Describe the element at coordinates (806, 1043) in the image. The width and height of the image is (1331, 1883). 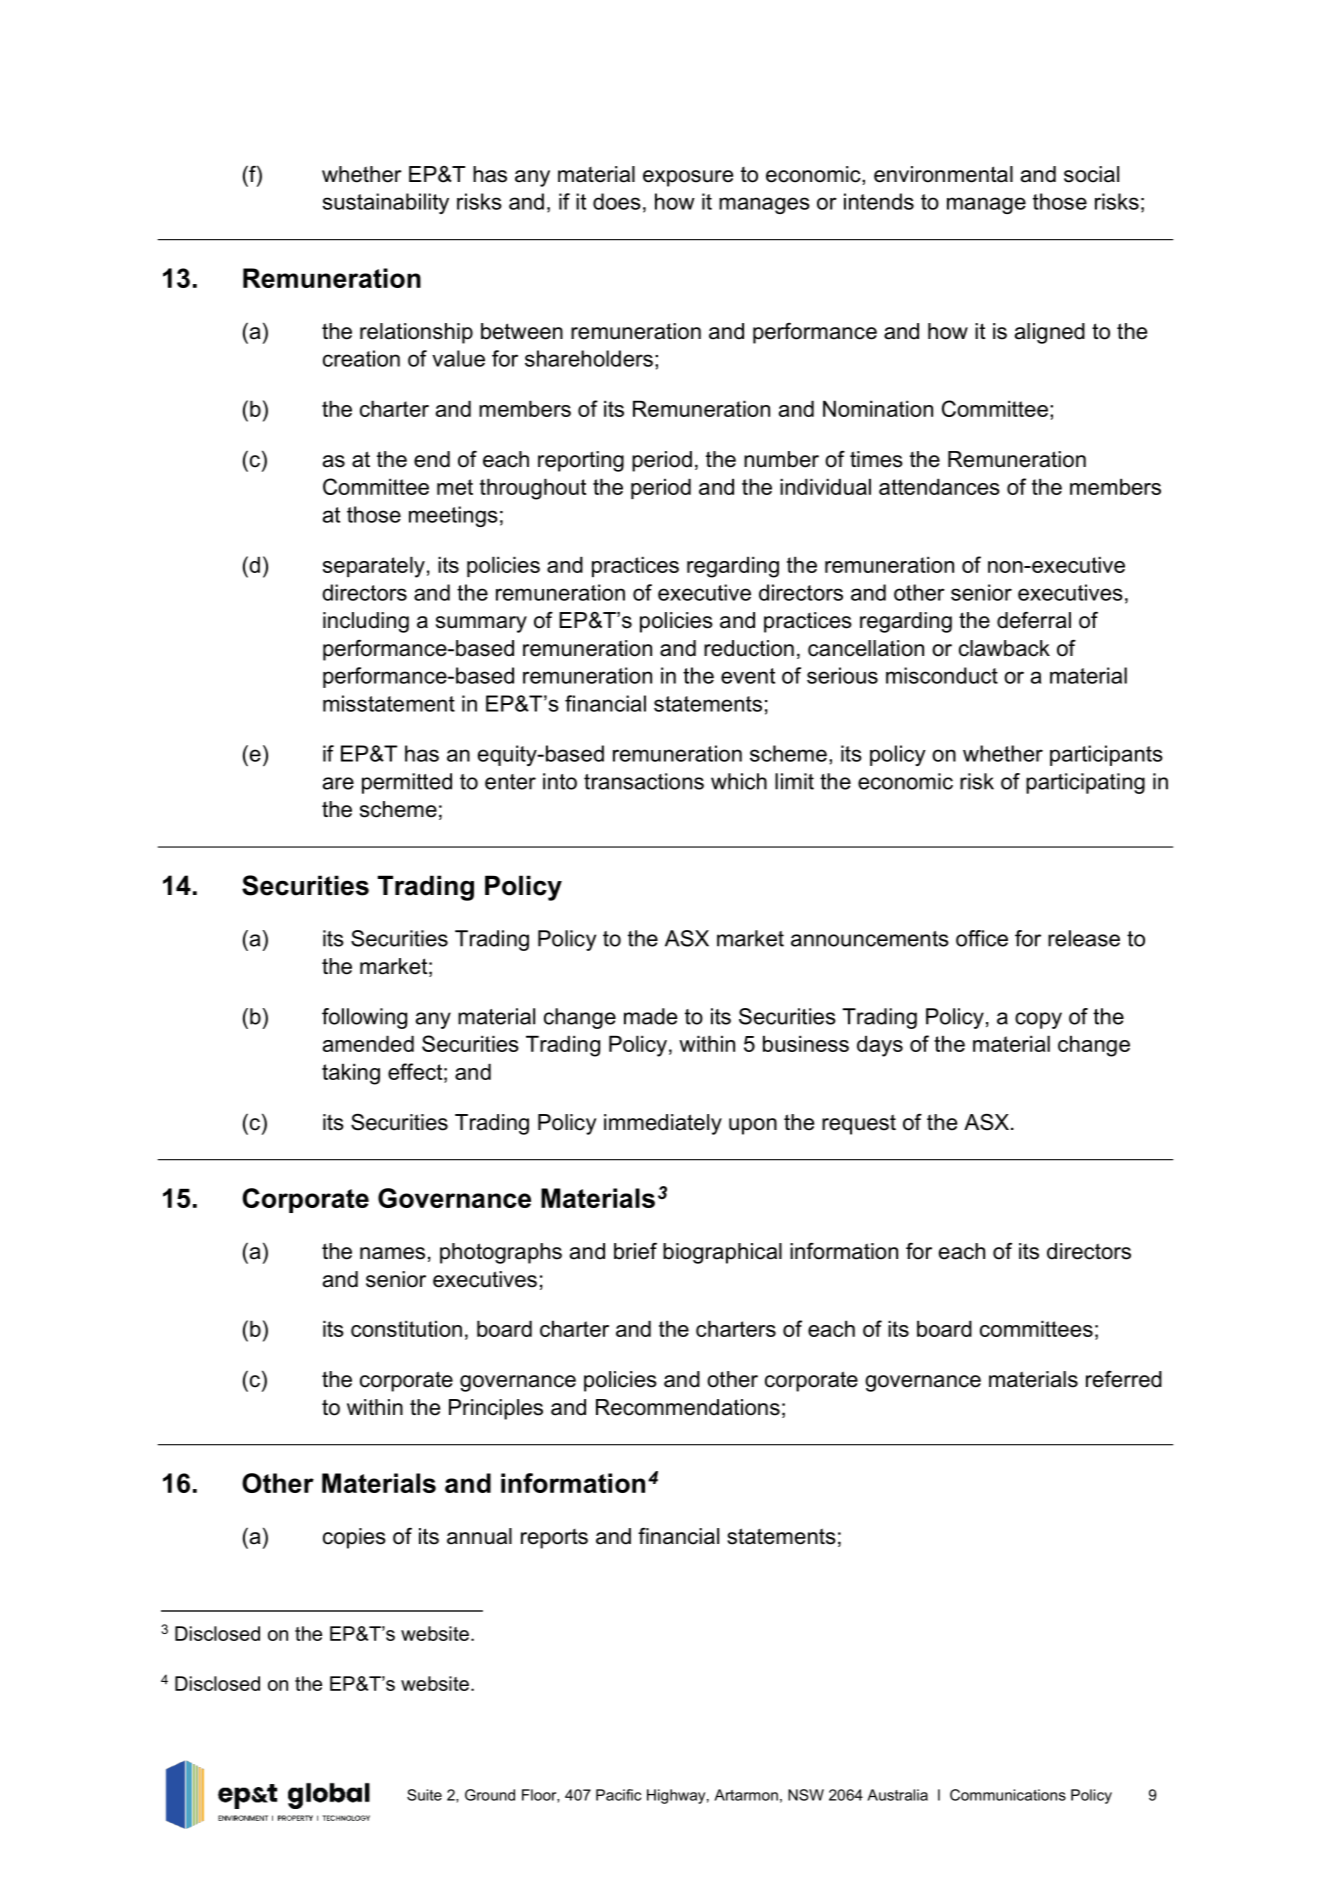
I see `business` at that location.
